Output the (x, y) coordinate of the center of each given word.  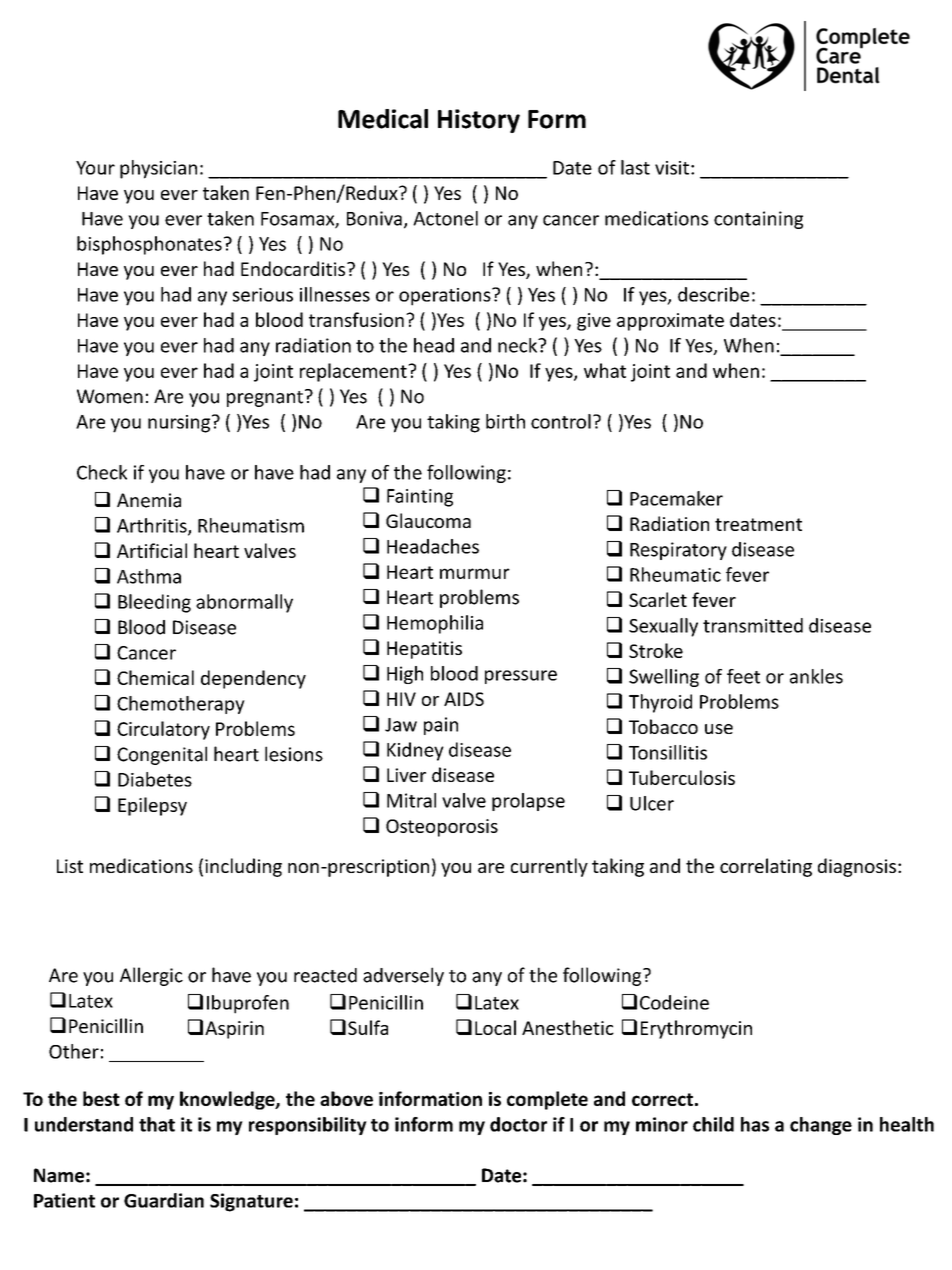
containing (758, 220)
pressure (521, 677)
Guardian (164, 1200)
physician (158, 169)
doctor (518, 1124)
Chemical (155, 677)
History (479, 121)
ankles (816, 676)
